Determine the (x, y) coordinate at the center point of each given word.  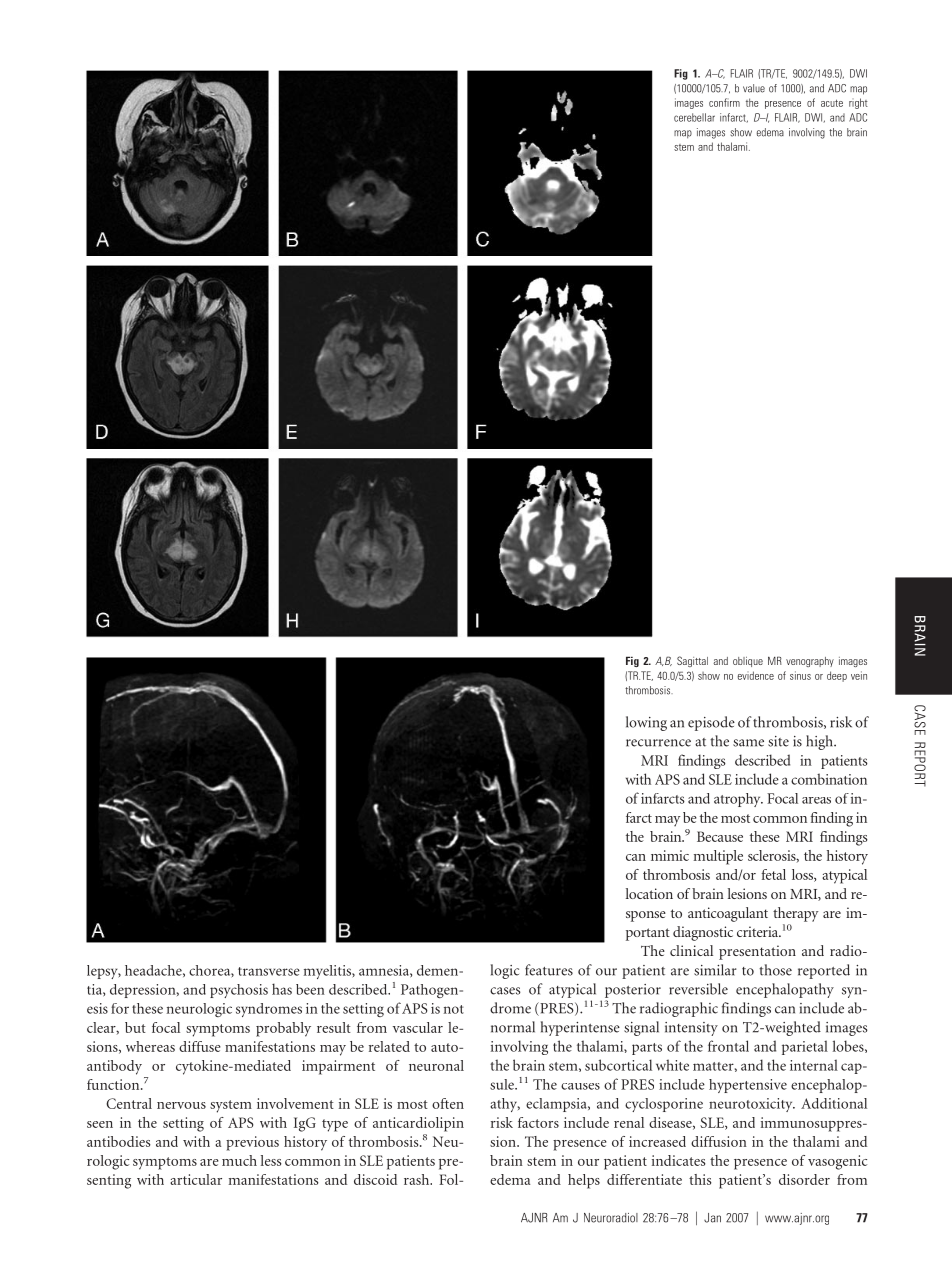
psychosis (239, 991)
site (778, 741)
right (858, 103)
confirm (724, 102)
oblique (748, 662)
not (454, 1009)
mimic (670, 855)
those (775, 970)
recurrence (658, 743)
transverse (269, 971)
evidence (756, 675)
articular (196, 1179)
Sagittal (692, 661)
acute (832, 103)
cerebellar (694, 117)
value (754, 88)
